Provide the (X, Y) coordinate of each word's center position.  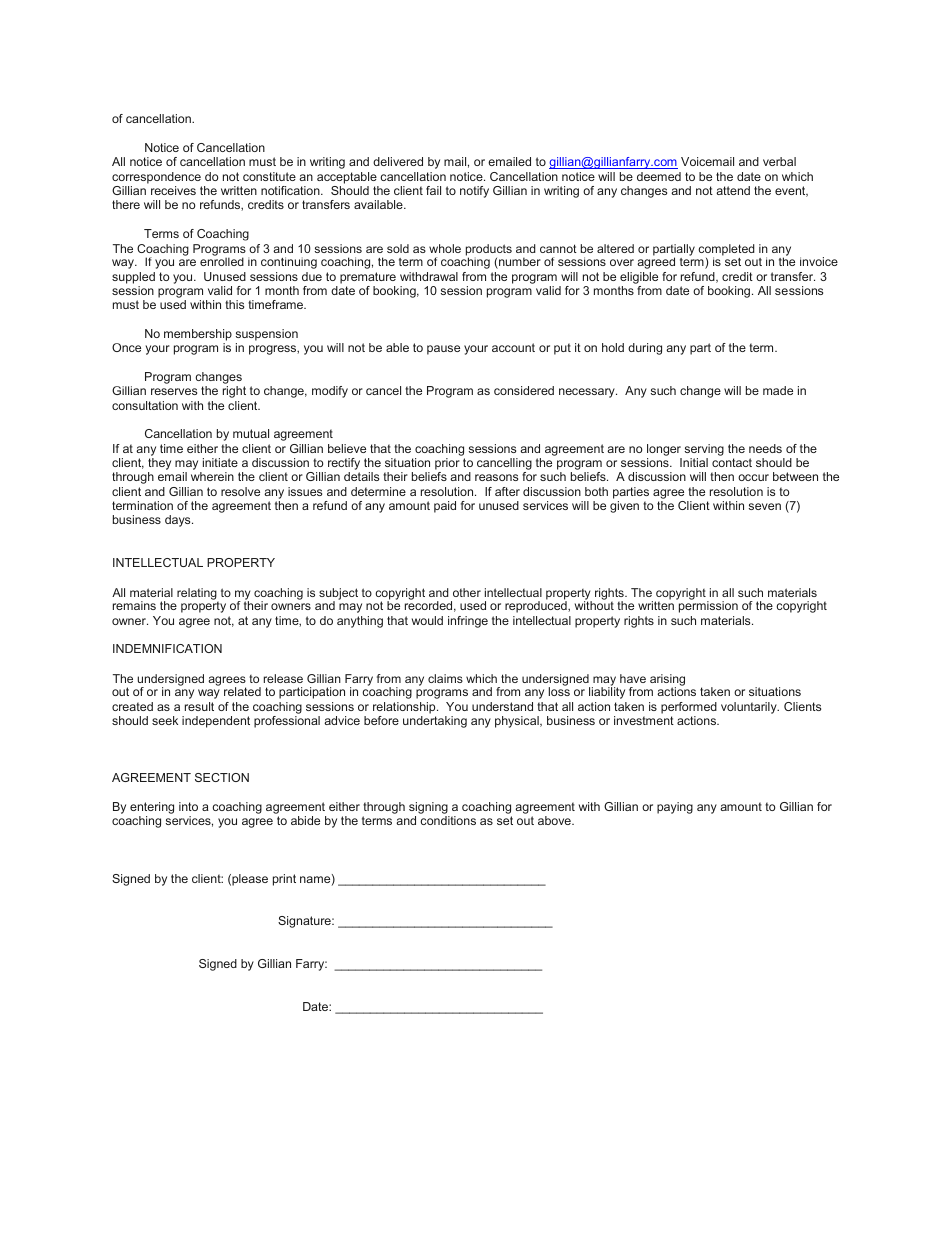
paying (675, 808)
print (284, 880)
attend (733, 190)
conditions (448, 820)
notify (474, 192)
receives (173, 190)
